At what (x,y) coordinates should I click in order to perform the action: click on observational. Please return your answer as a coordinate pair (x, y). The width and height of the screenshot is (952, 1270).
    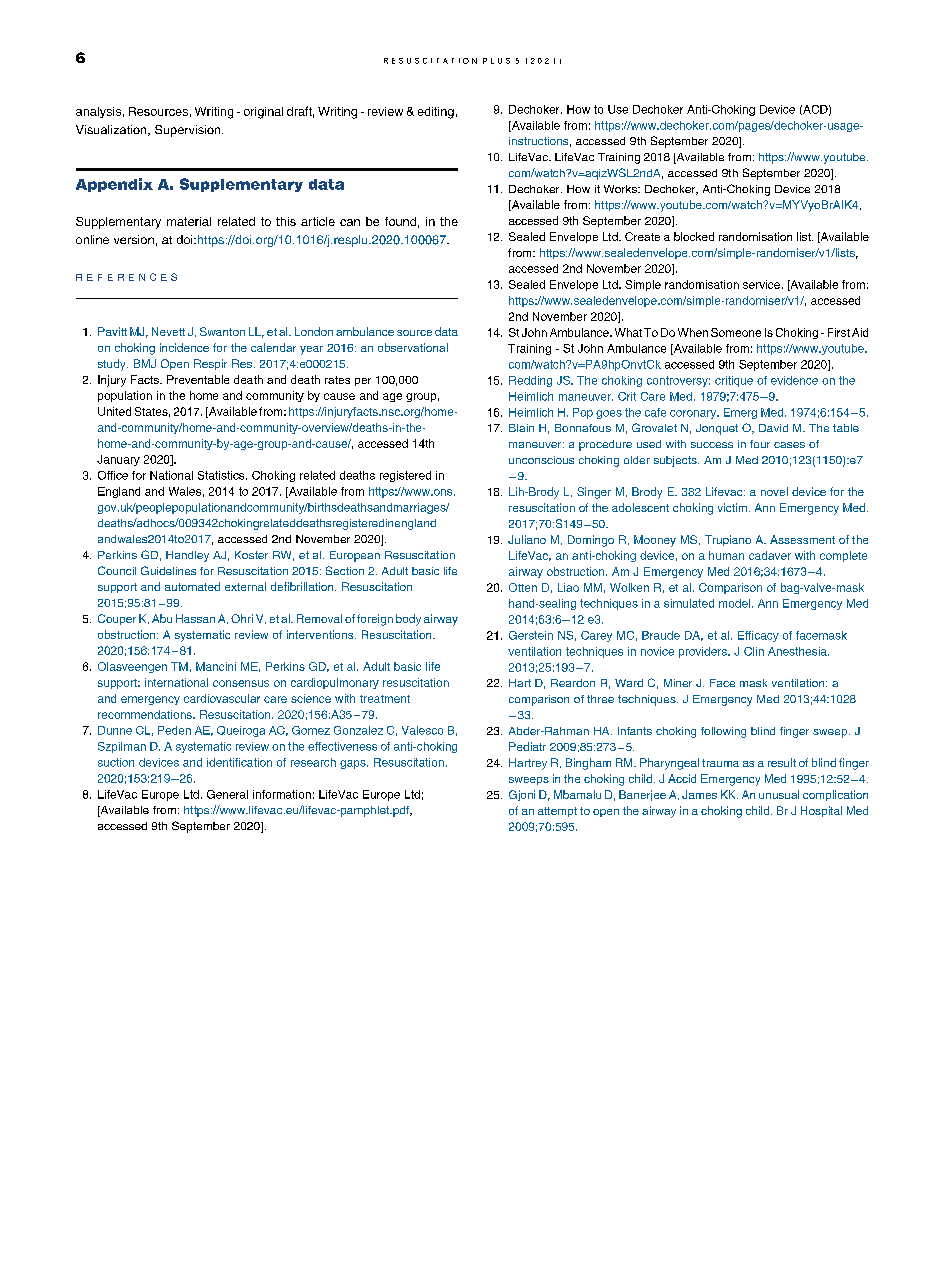
    Looking at the image, I should click on (413, 347).
